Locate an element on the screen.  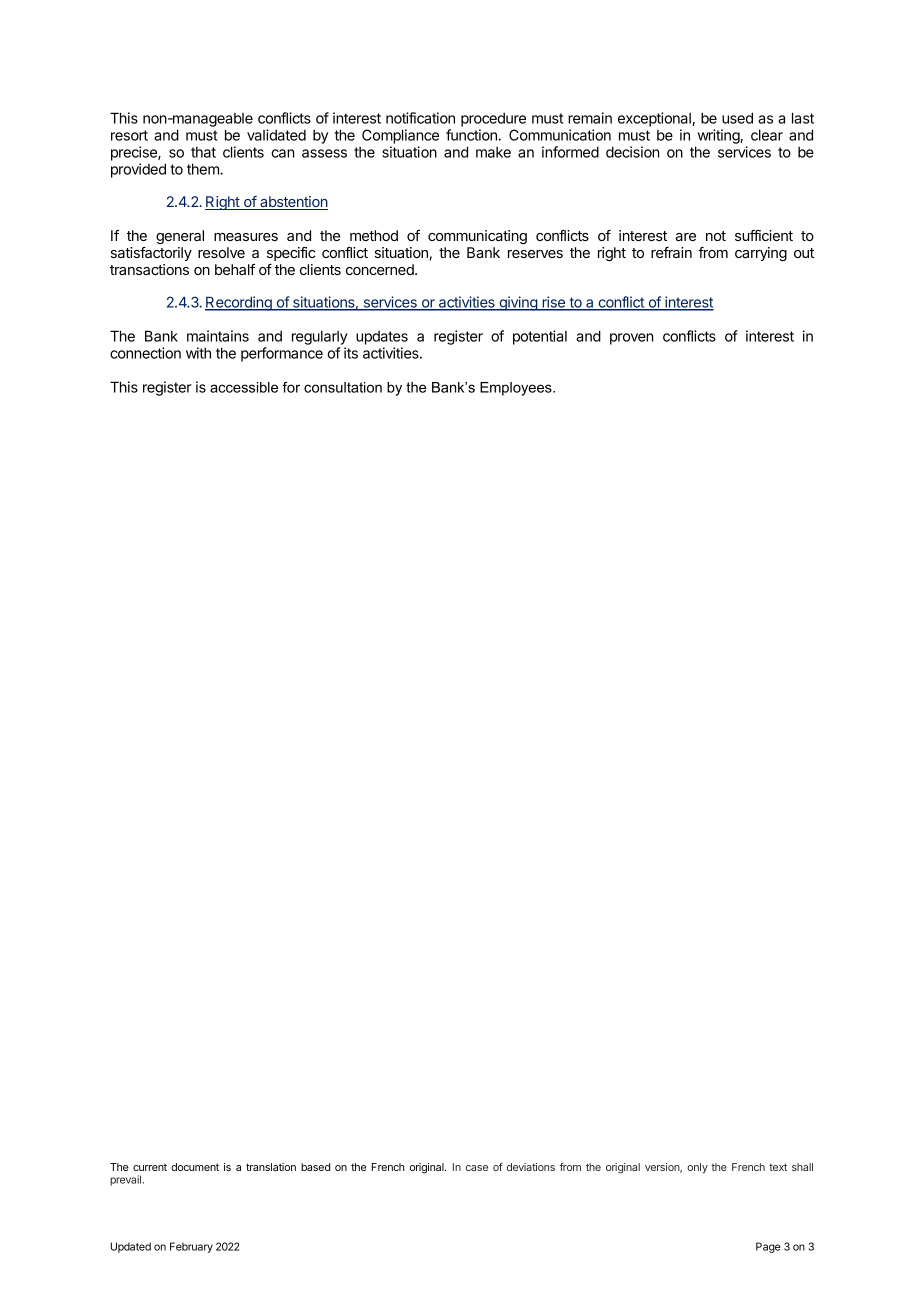
case is located at coordinates (477, 1168).
